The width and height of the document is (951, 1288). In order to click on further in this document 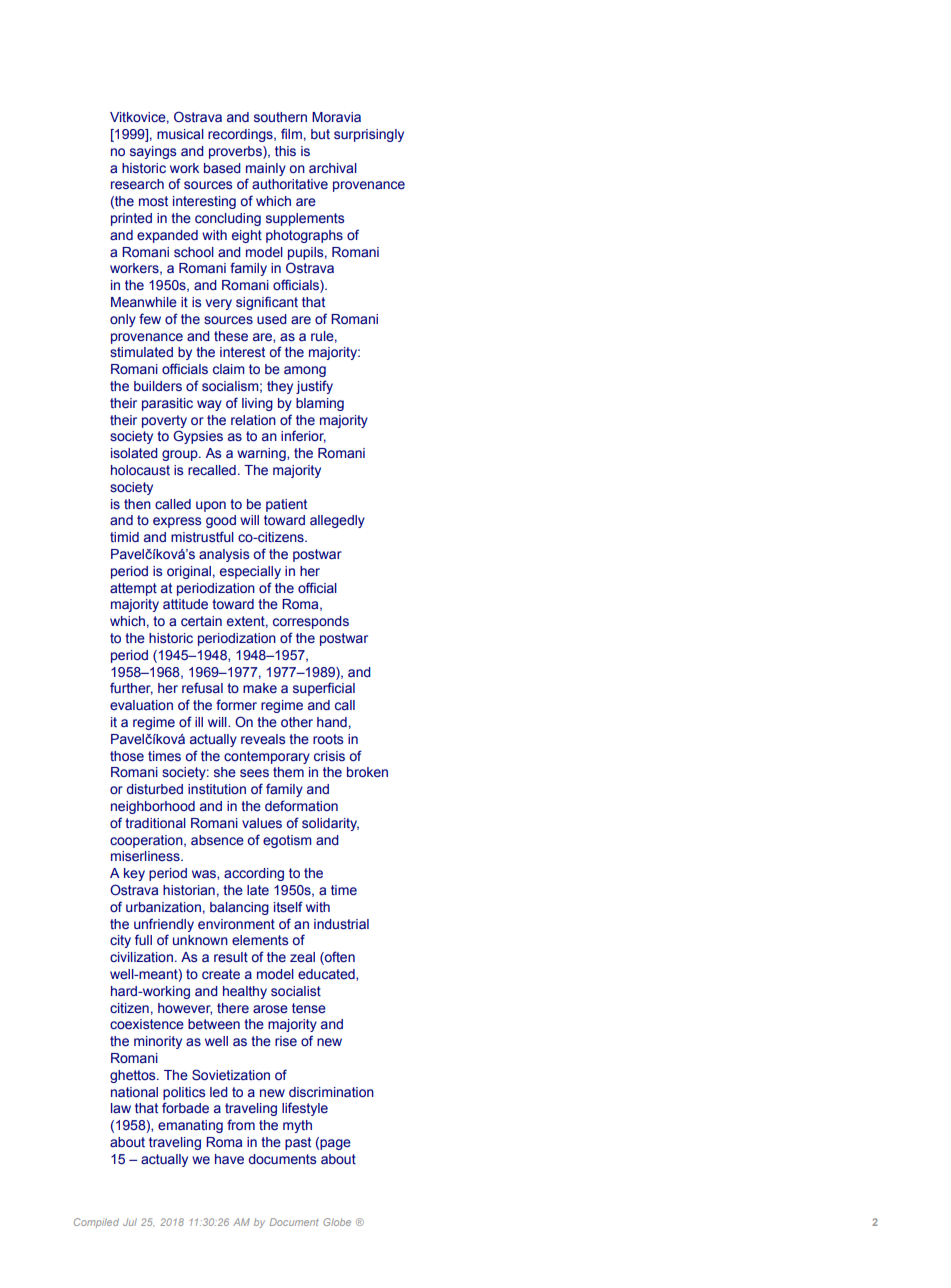, I will do `click(131, 688)`.
